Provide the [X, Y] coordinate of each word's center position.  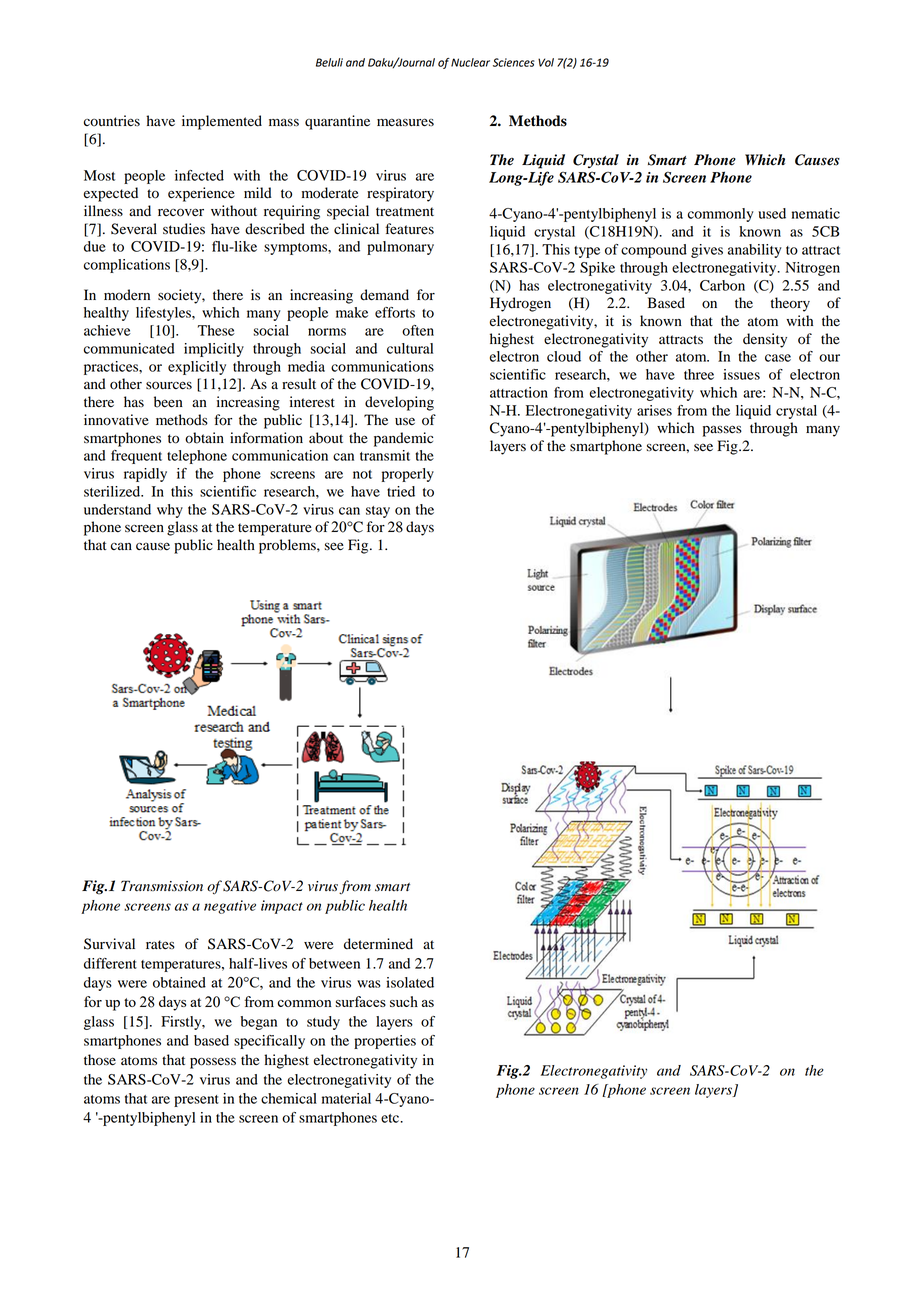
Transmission [162, 886]
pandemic [403, 439]
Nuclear [470, 62]
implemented [222, 122]
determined [378, 944]
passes [722, 431]
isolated [410, 982]
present [196, 1101]
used [772, 213]
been [168, 402]
